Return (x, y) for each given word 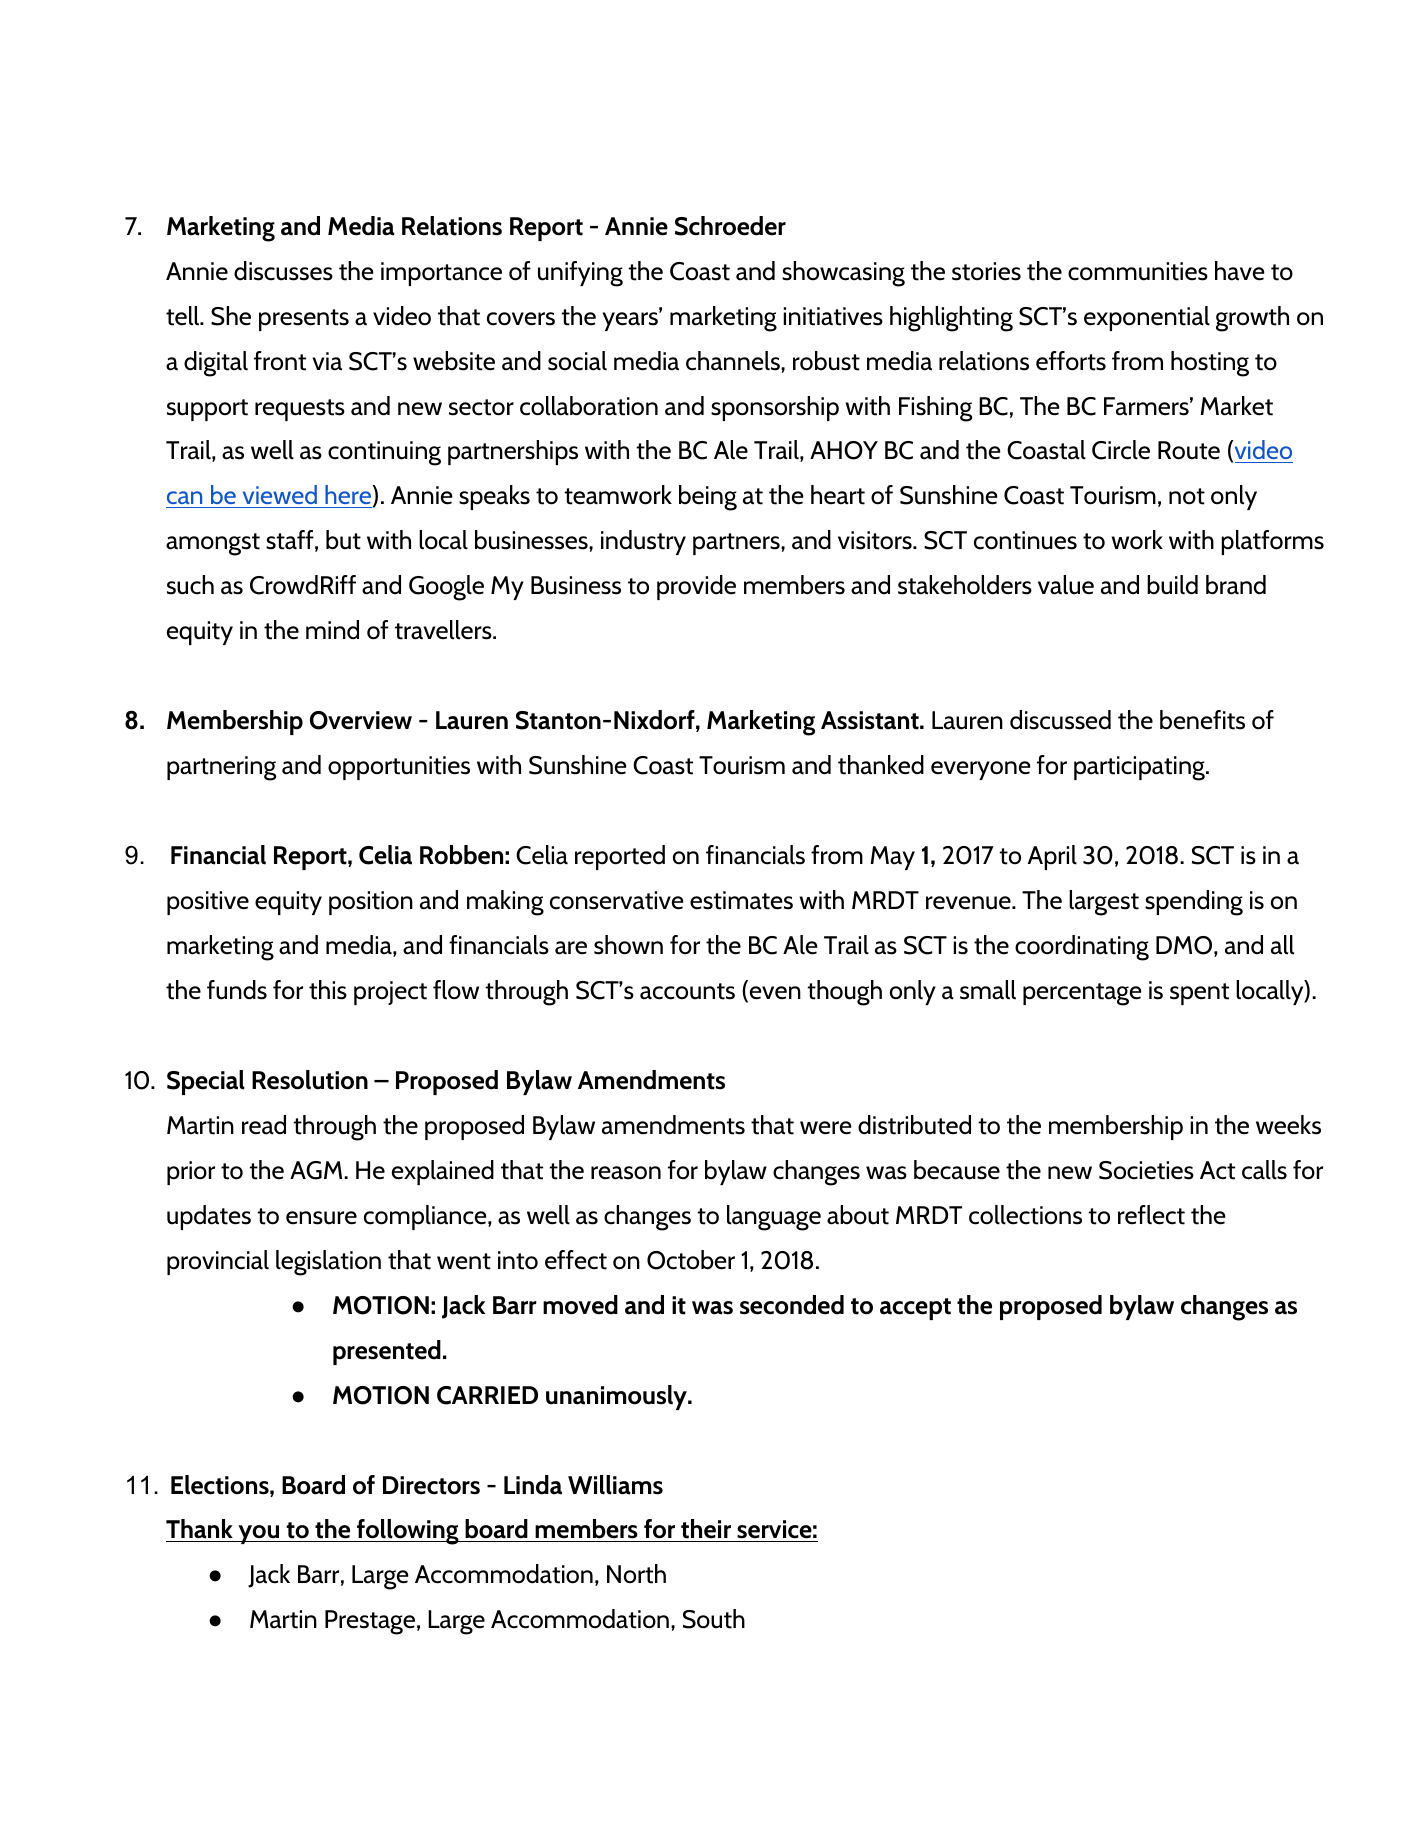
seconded (792, 1305)
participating (1140, 768)
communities (1138, 271)
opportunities (399, 768)
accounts (687, 991)
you (259, 1534)
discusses (283, 271)
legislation (328, 1263)
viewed (279, 496)
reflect (1151, 1215)
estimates (741, 900)
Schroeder (730, 226)
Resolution (310, 1080)
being (708, 498)
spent (1199, 994)
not (1187, 496)
